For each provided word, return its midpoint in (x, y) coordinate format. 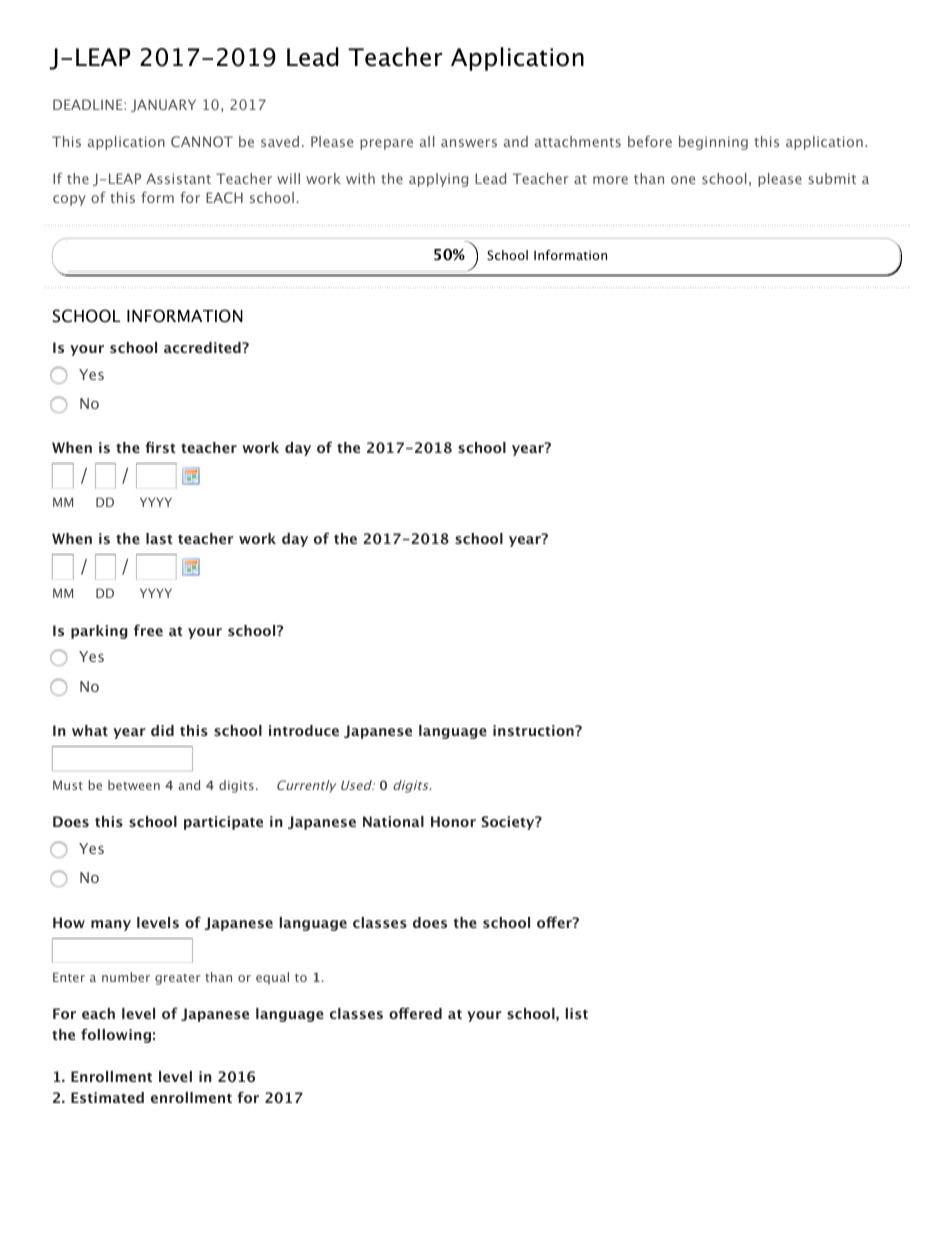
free (148, 630)
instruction (534, 730)
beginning (713, 143)
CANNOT (202, 141)
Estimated (107, 1097)
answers (469, 143)
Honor (453, 821)
